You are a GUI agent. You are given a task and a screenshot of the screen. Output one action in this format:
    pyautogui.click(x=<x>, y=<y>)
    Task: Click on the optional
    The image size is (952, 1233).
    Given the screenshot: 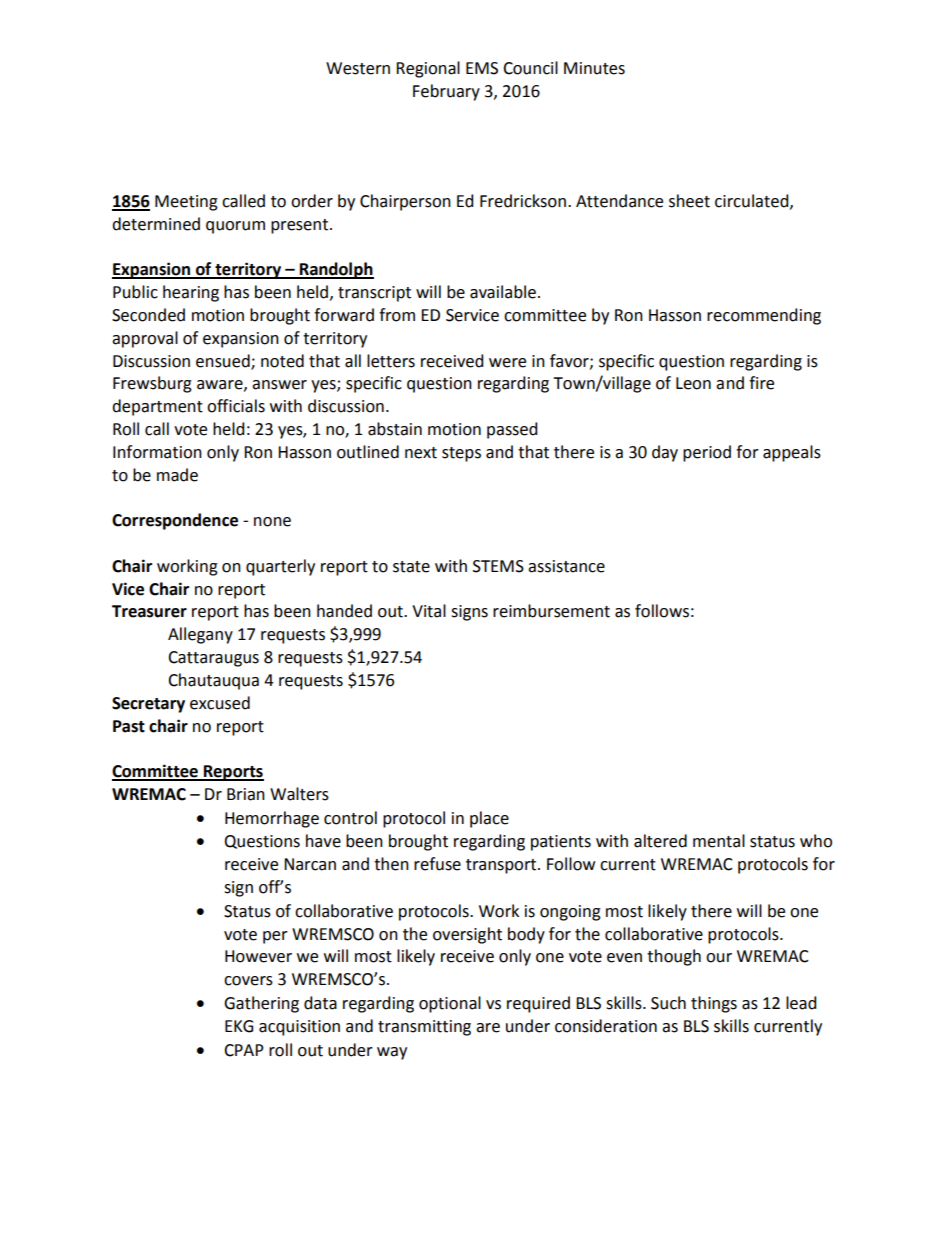 What is the action you would take?
    pyautogui.click(x=450, y=1004)
